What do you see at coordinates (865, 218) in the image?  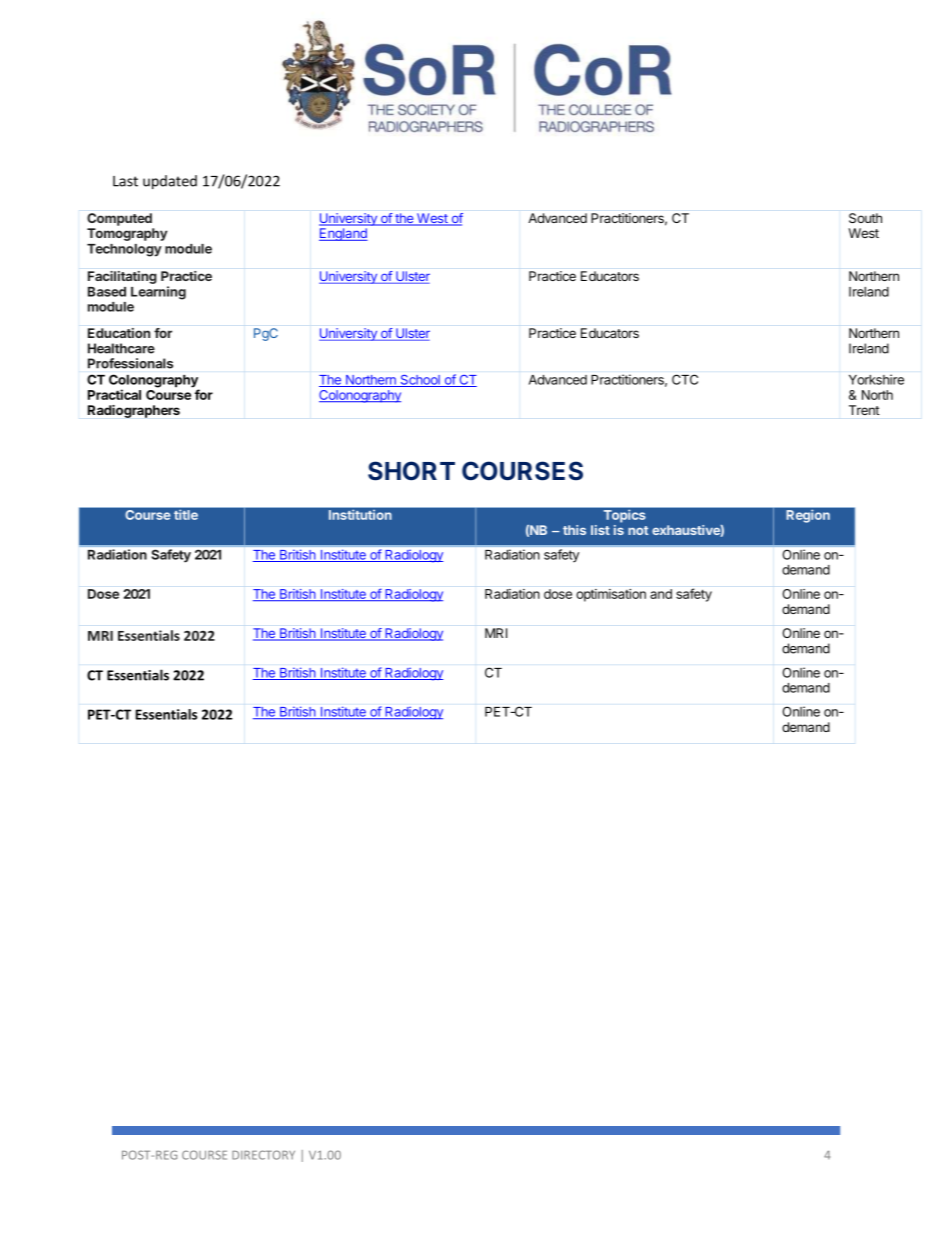 I see `South` at bounding box center [865, 218].
